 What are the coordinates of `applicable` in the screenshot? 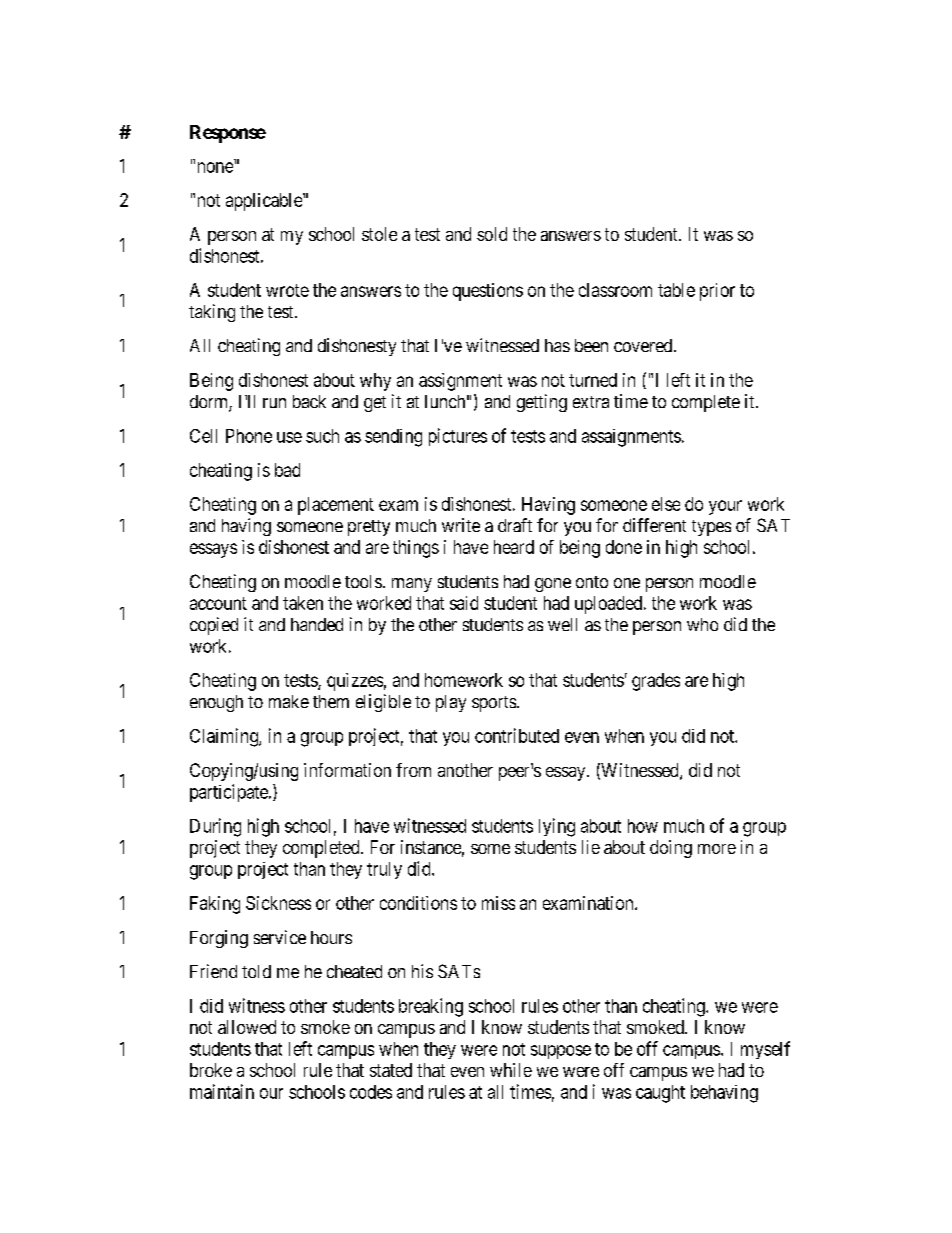 It's located at (265, 202).
